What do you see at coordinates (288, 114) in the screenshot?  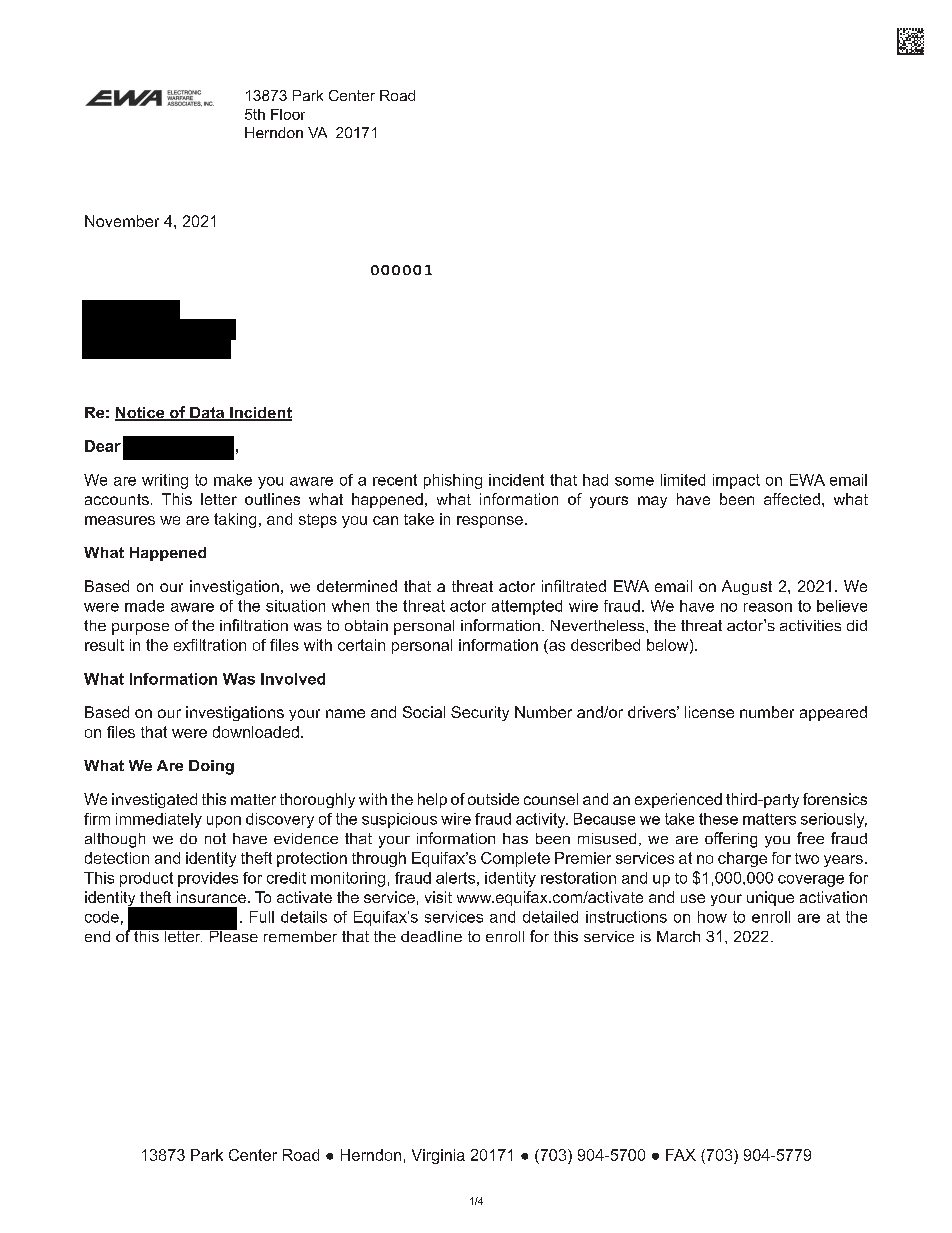 I see `Floor` at bounding box center [288, 114].
